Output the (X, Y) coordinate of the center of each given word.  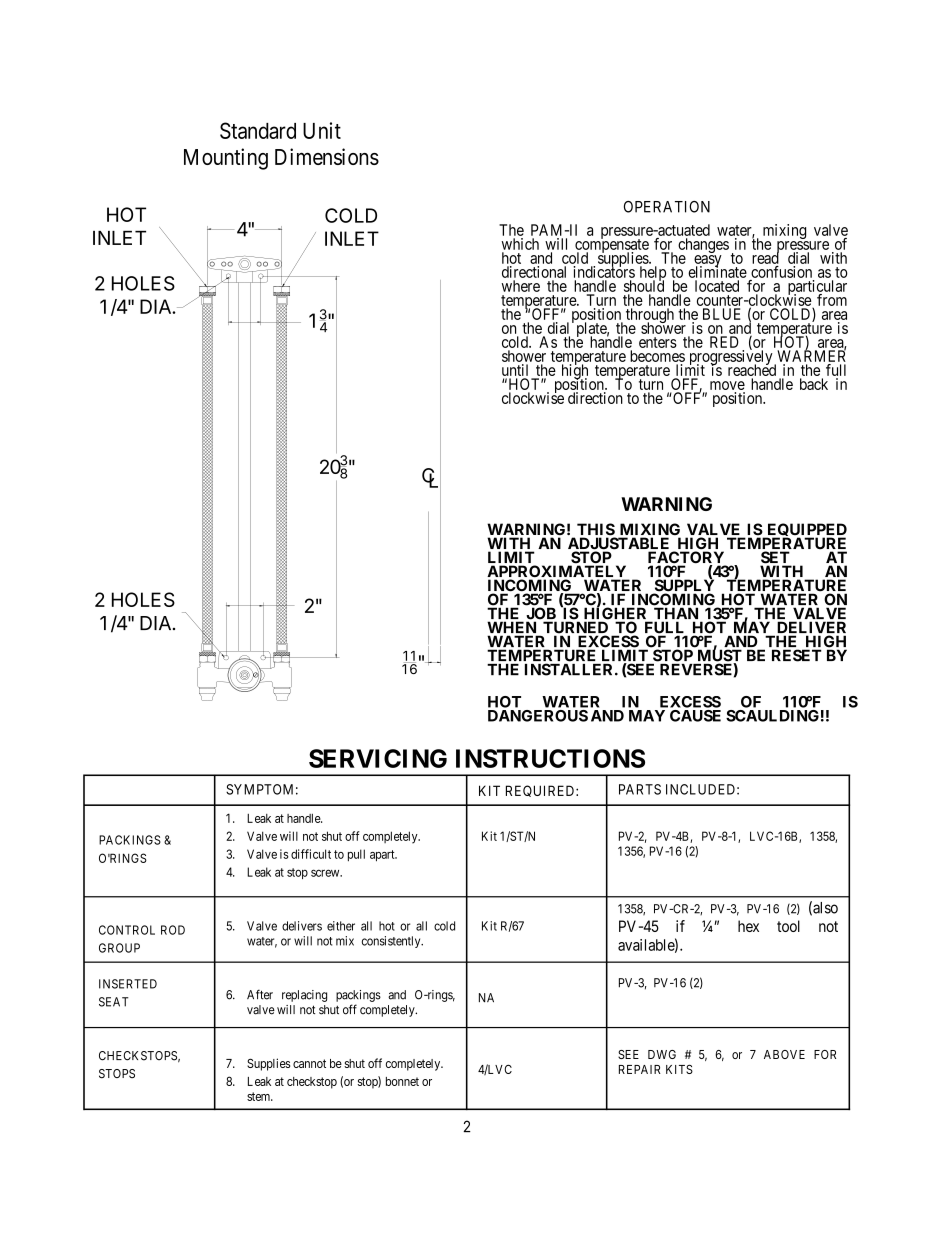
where (521, 286)
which (520, 244)
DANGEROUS (538, 716)
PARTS (640, 789)
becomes (657, 356)
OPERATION (667, 207)
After (260, 994)
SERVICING (378, 758)
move (727, 385)
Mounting (226, 159)
